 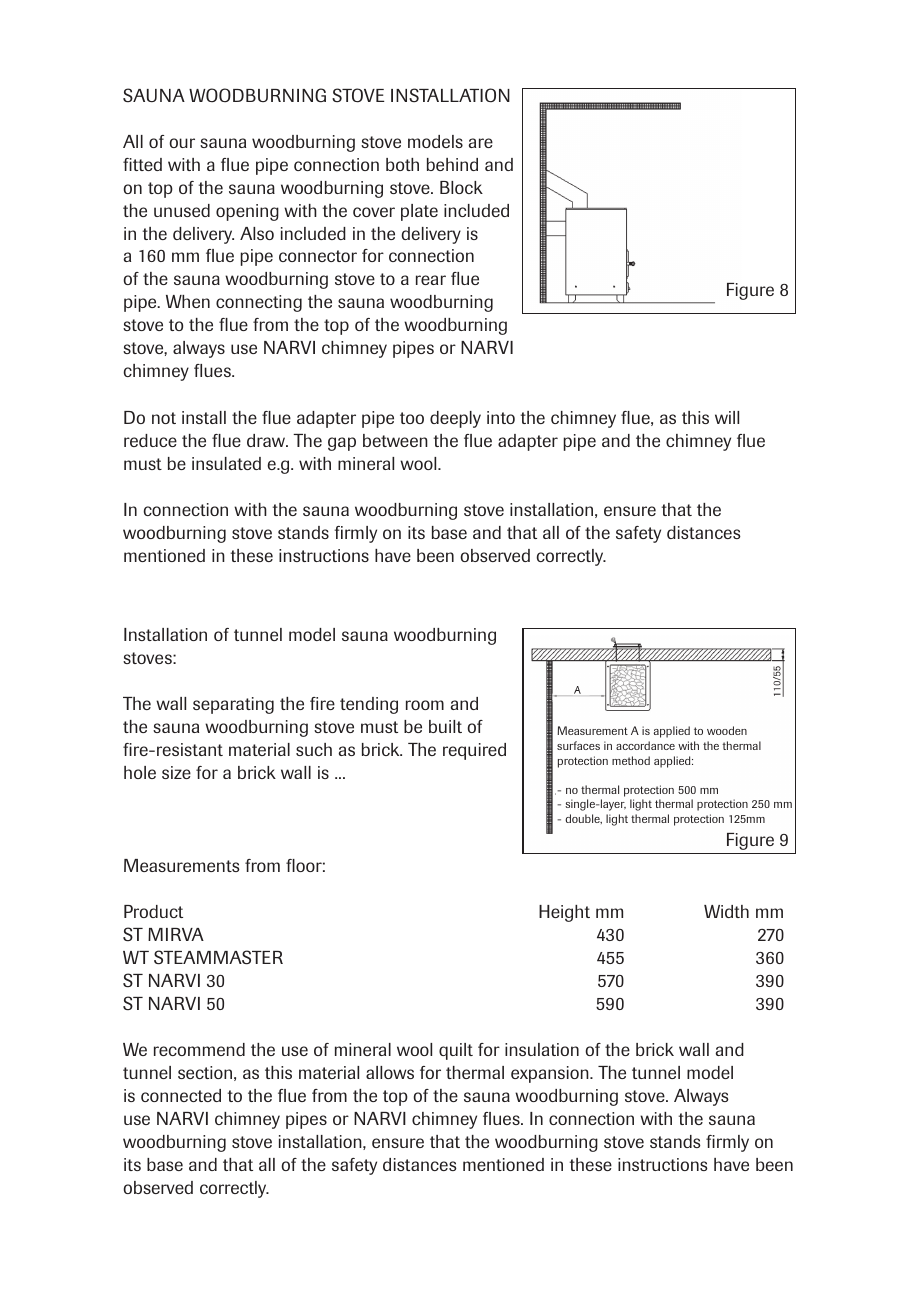 What do you see at coordinates (199, 1049) in the screenshot?
I see `recommend` at bounding box center [199, 1049].
